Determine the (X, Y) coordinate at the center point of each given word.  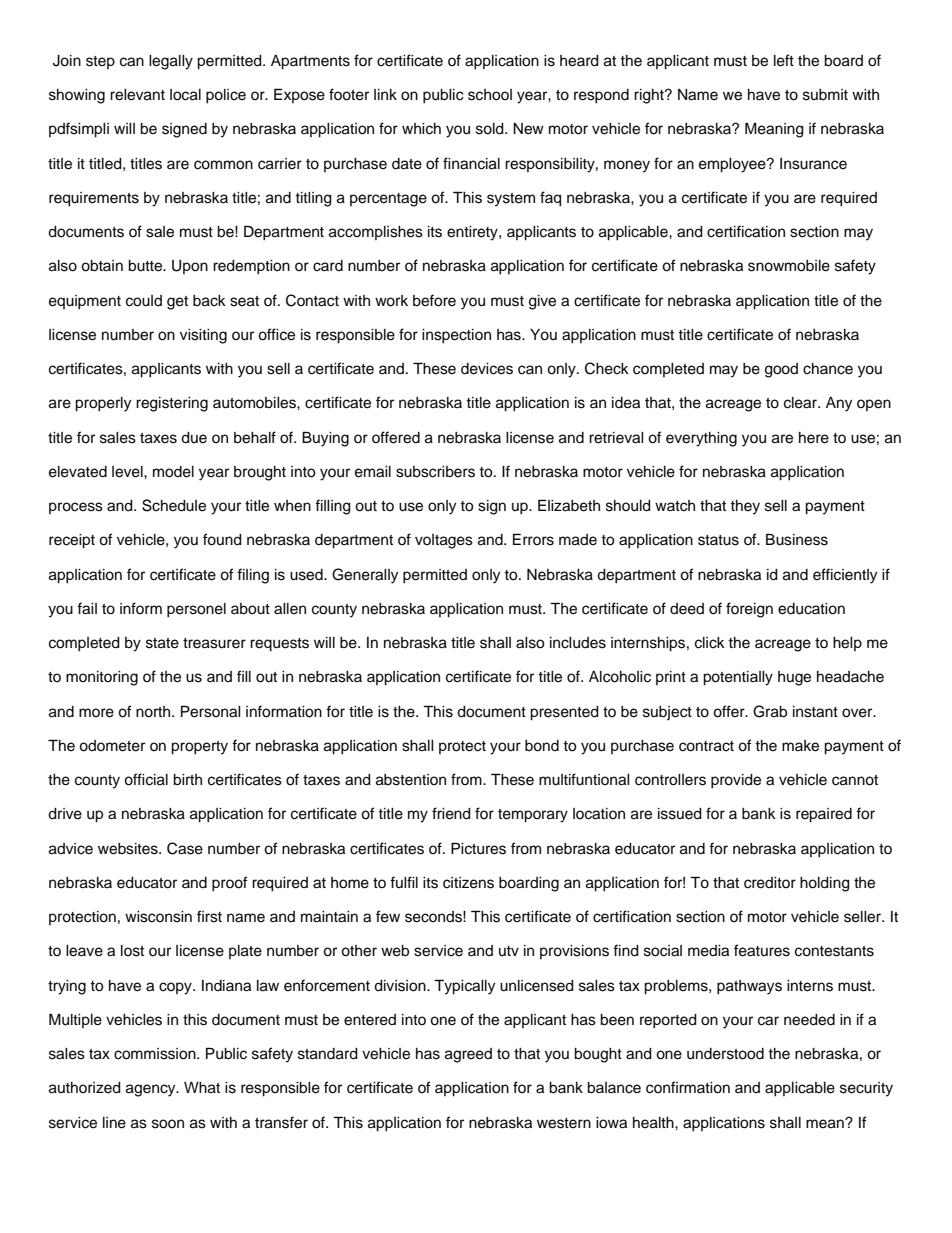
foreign (749, 610)
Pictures (478, 848)
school (490, 95)
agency (152, 1090)
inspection (456, 336)
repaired (824, 815)
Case (185, 848)
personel (196, 610)
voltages (444, 541)
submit (825, 95)
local (185, 95)
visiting (203, 336)
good (781, 370)
